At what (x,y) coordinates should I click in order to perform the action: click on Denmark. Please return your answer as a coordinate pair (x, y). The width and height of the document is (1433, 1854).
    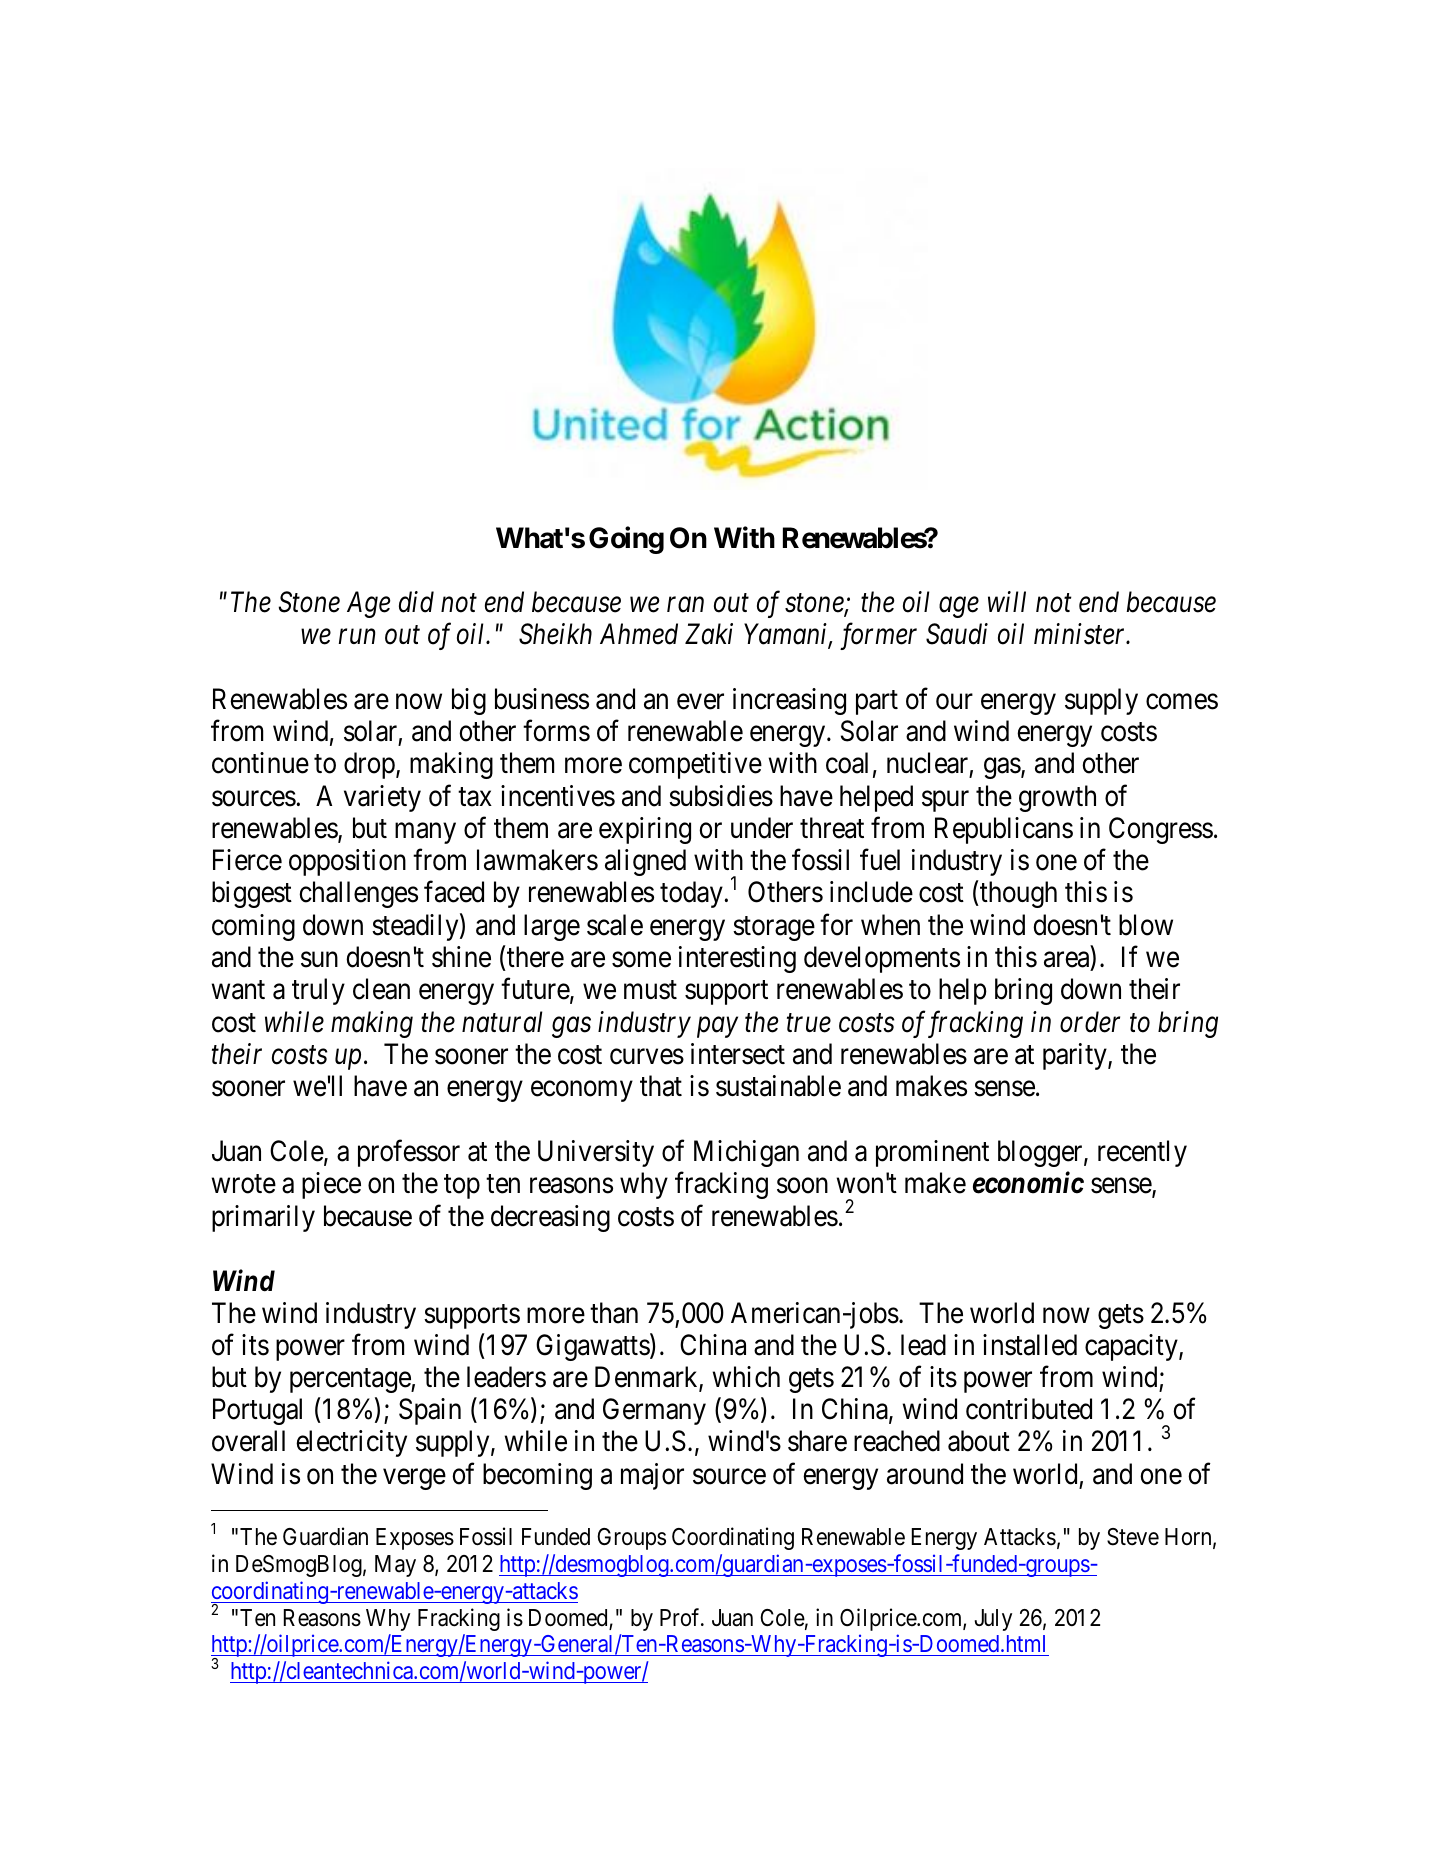
    Looking at the image, I should click on (647, 1378).
